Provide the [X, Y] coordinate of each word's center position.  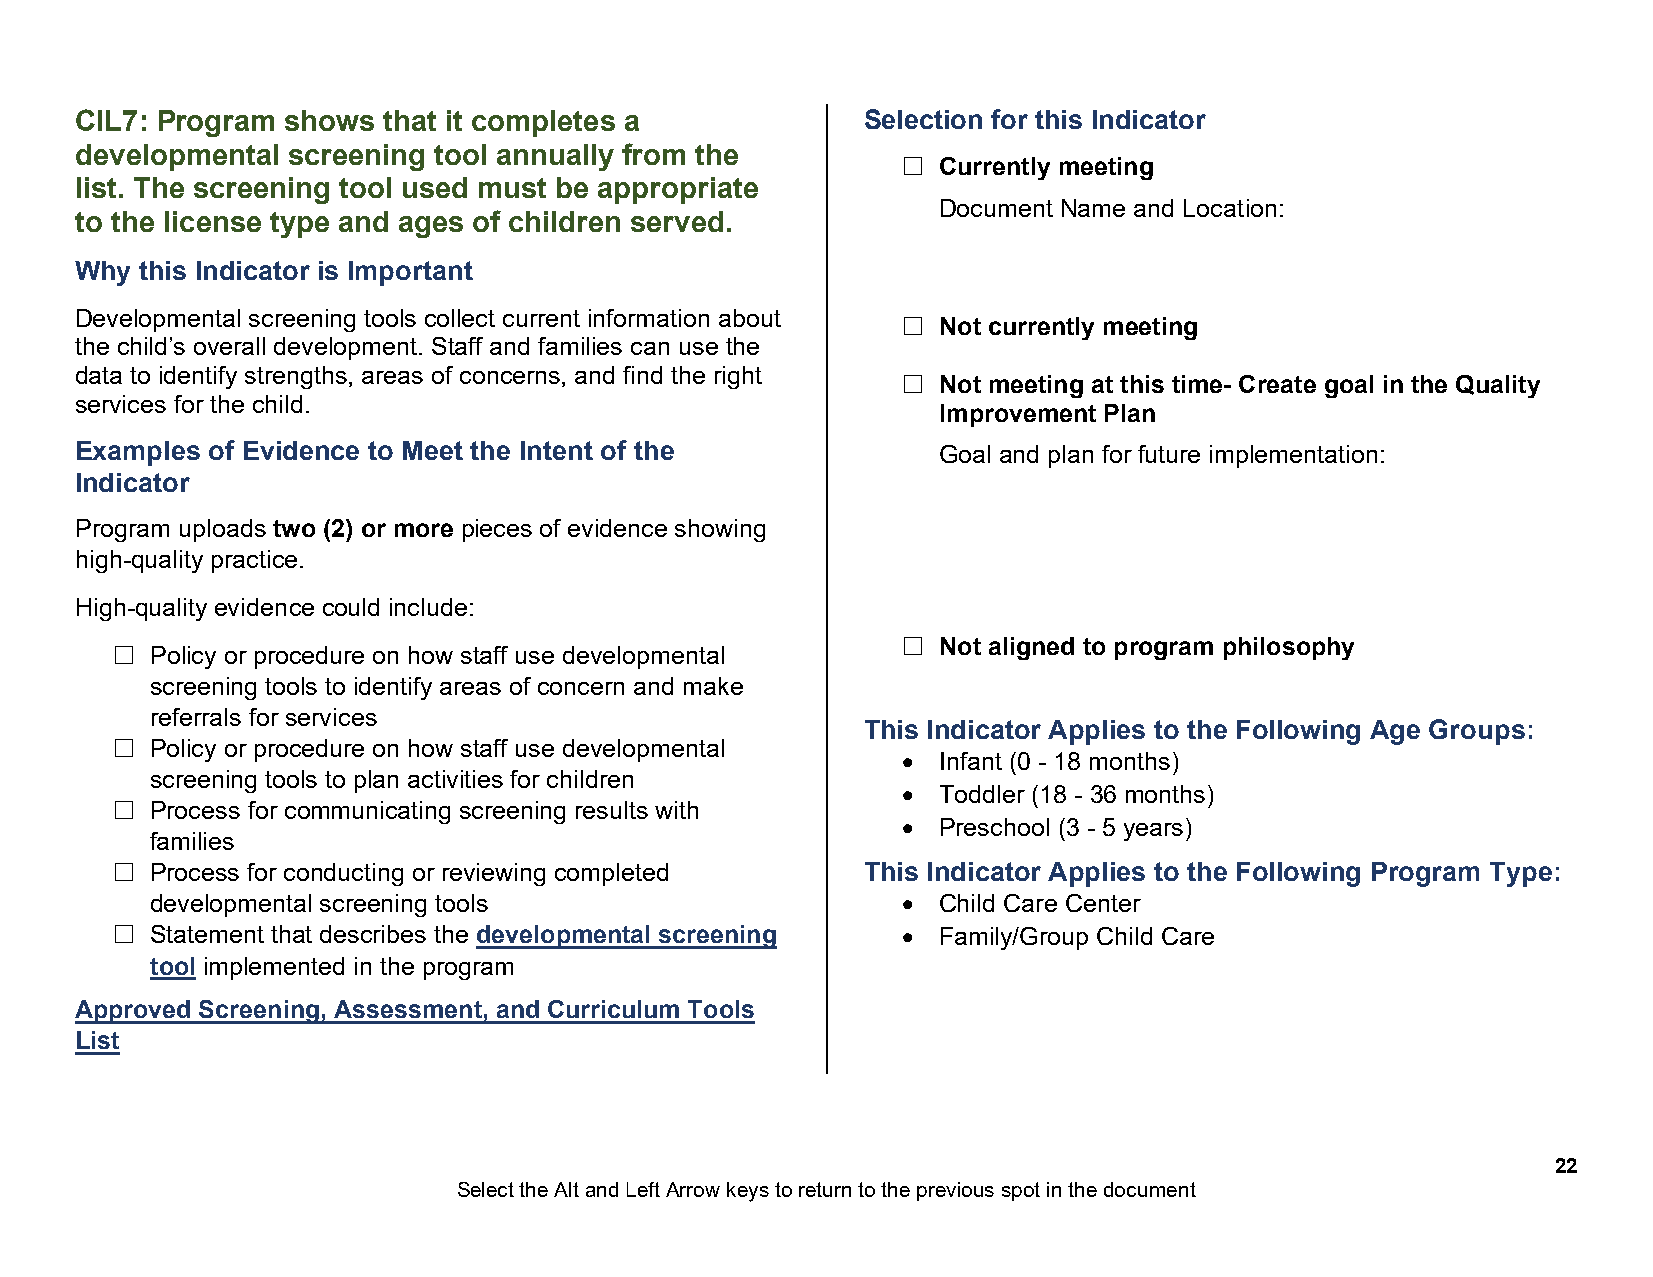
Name [1093, 208]
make [713, 686]
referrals [196, 717]
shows [329, 120]
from [653, 154]
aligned [1031, 648]
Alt [566, 1189]
